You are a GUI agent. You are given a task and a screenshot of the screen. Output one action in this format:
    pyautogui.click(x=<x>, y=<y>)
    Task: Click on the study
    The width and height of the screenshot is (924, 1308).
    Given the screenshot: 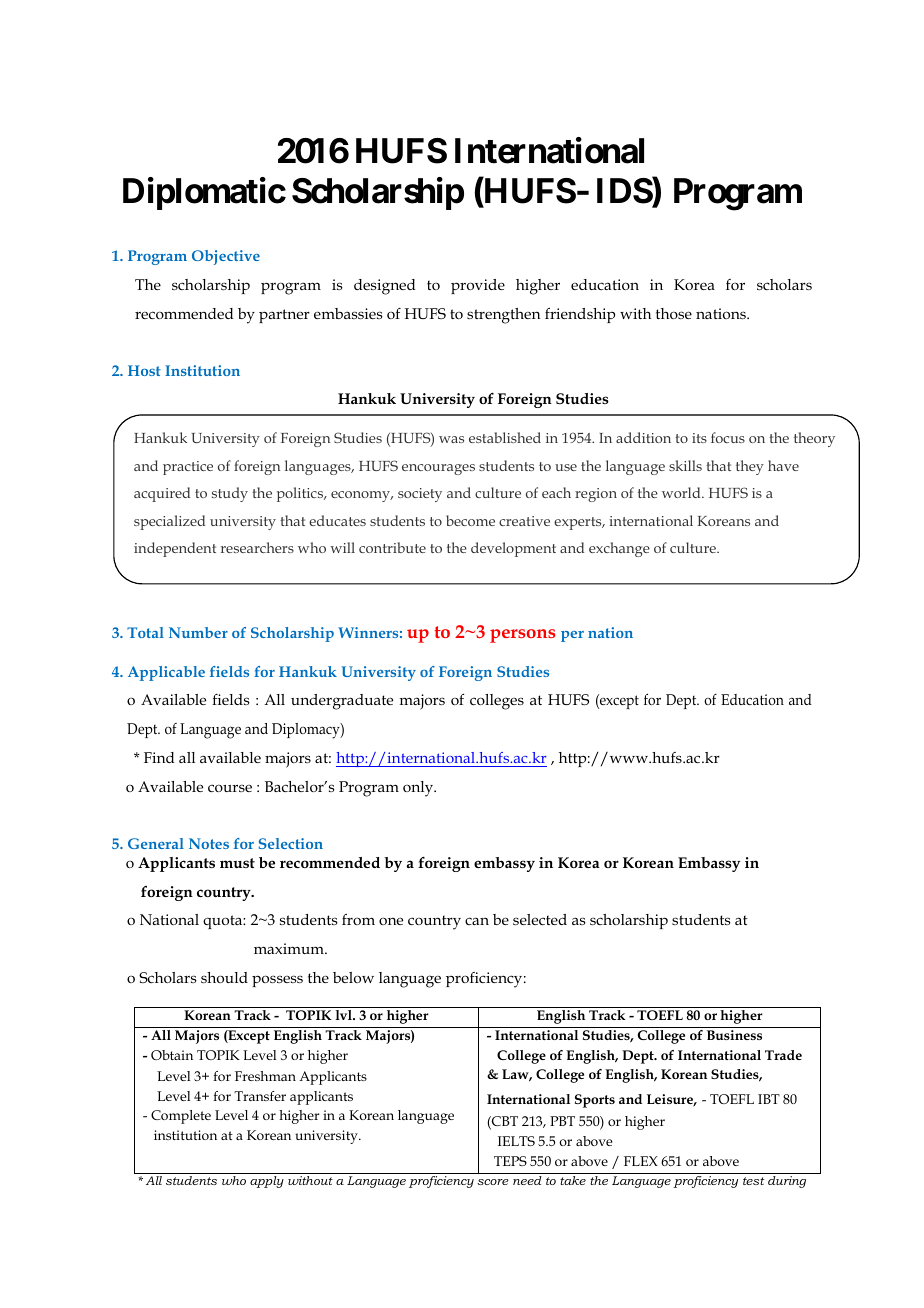 What is the action you would take?
    pyautogui.click(x=230, y=494)
